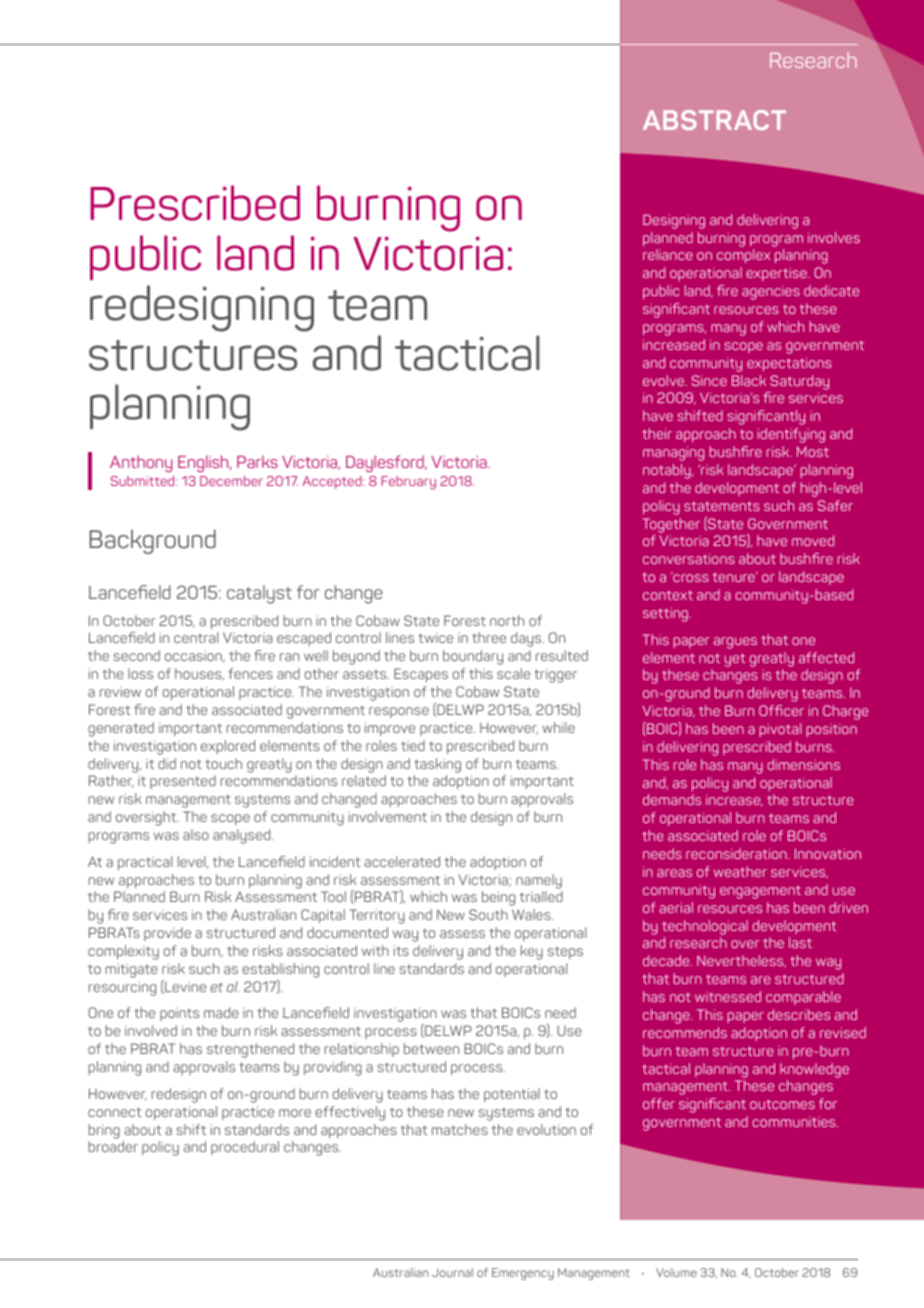 The image size is (924, 1308). I want to click on Volume, so click(676, 1272).
